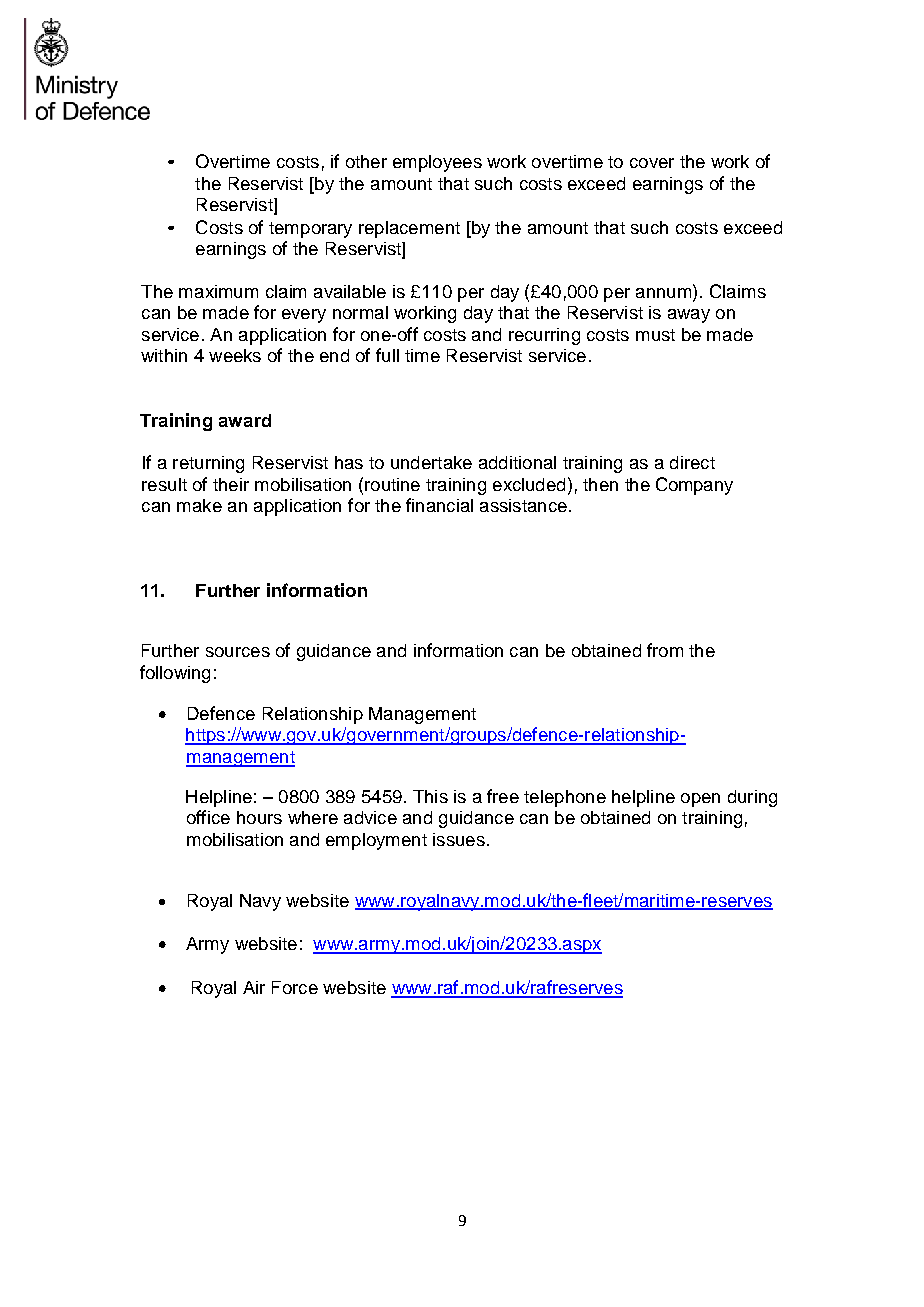  Describe the element at coordinates (652, 163) in the document. I see `cover` at that location.
